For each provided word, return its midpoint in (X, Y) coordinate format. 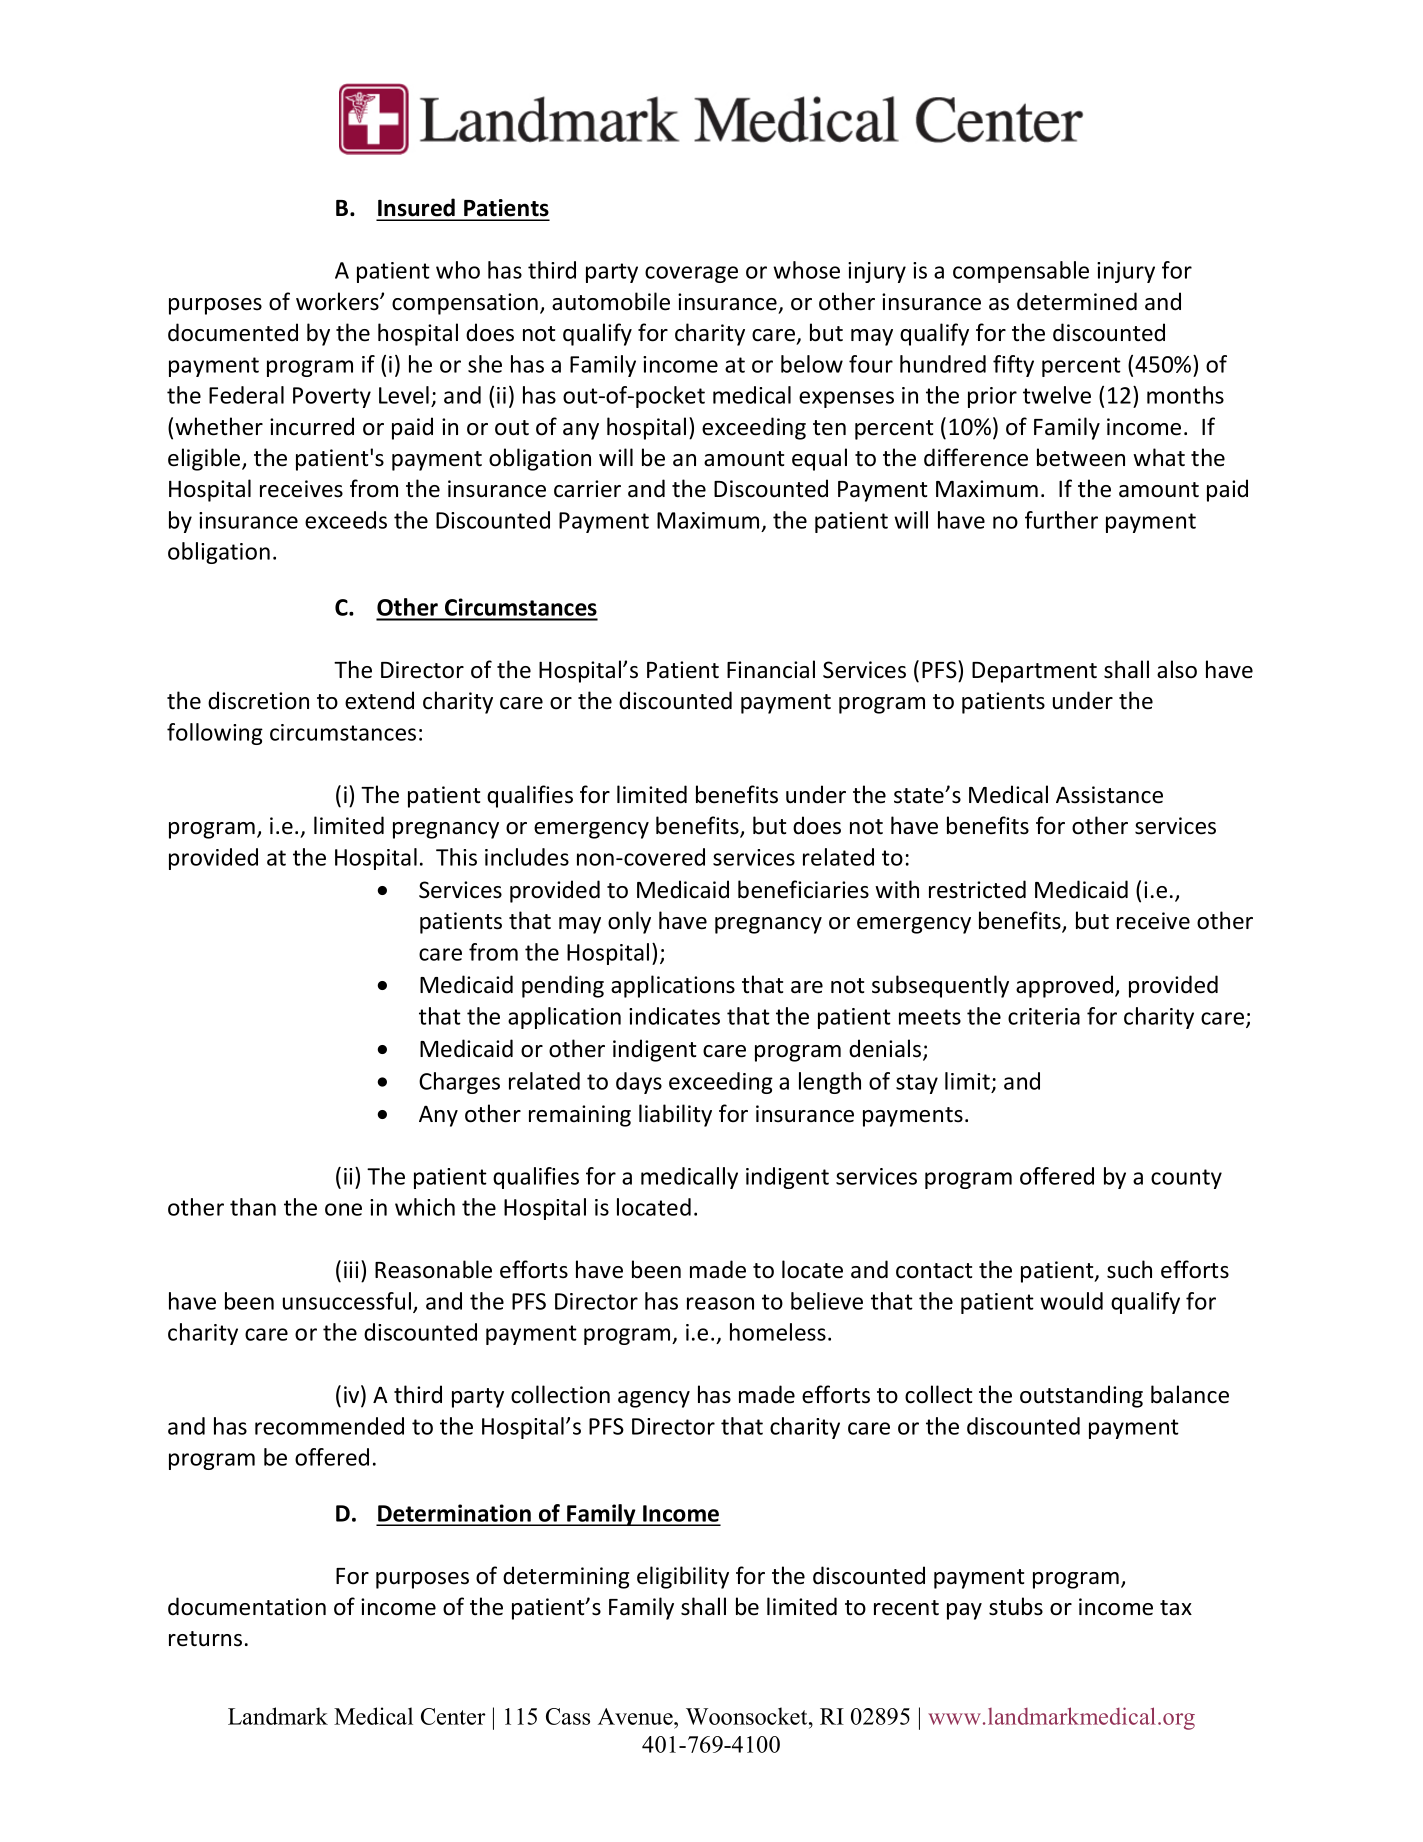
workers (338, 301)
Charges (459, 1083)
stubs (1016, 1606)
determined (1077, 301)
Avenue (636, 1716)
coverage (691, 274)
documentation (247, 1606)
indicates (674, 1016)
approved (1066, 986)
